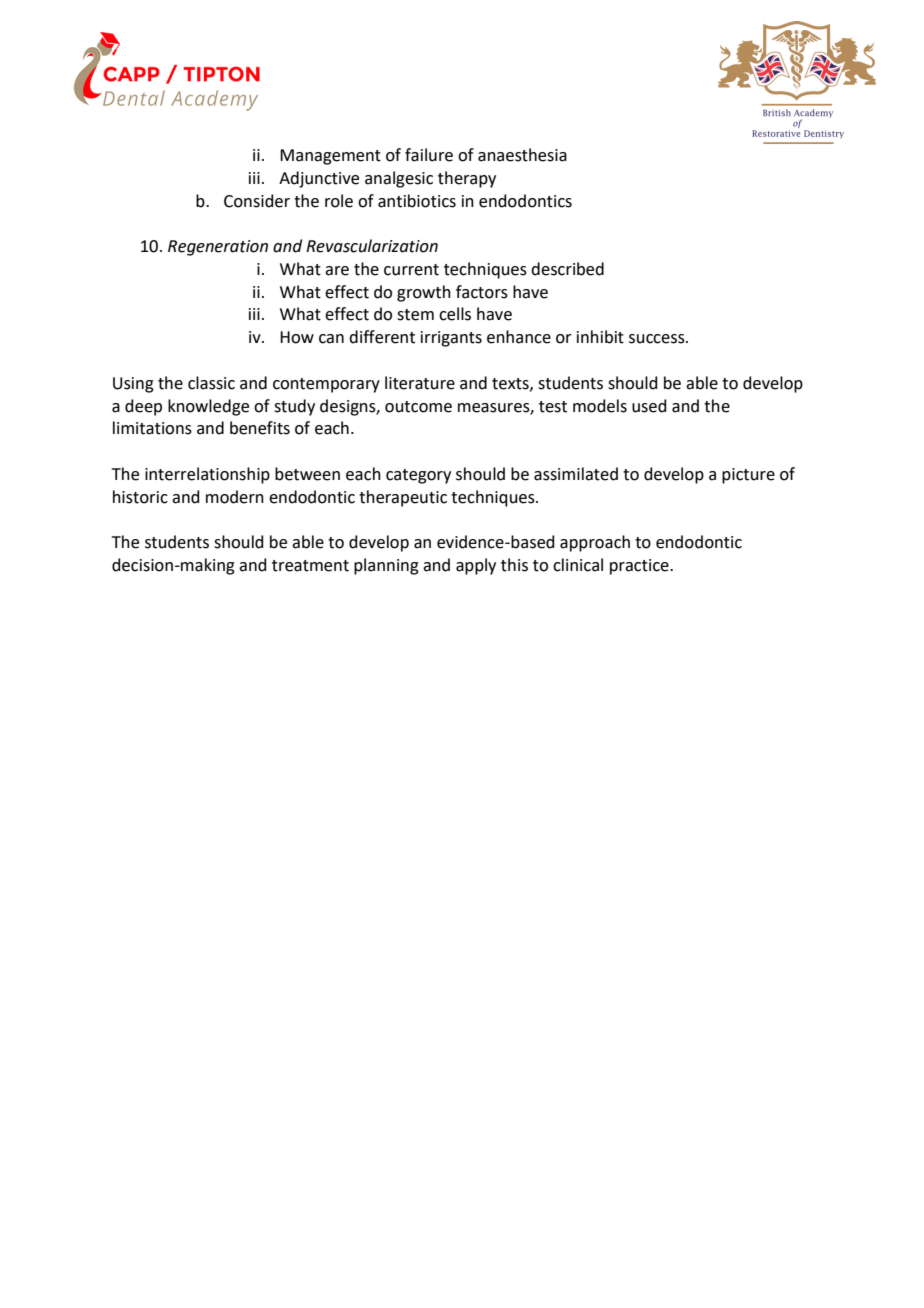  I want to click on picture, so click(748, 476).
